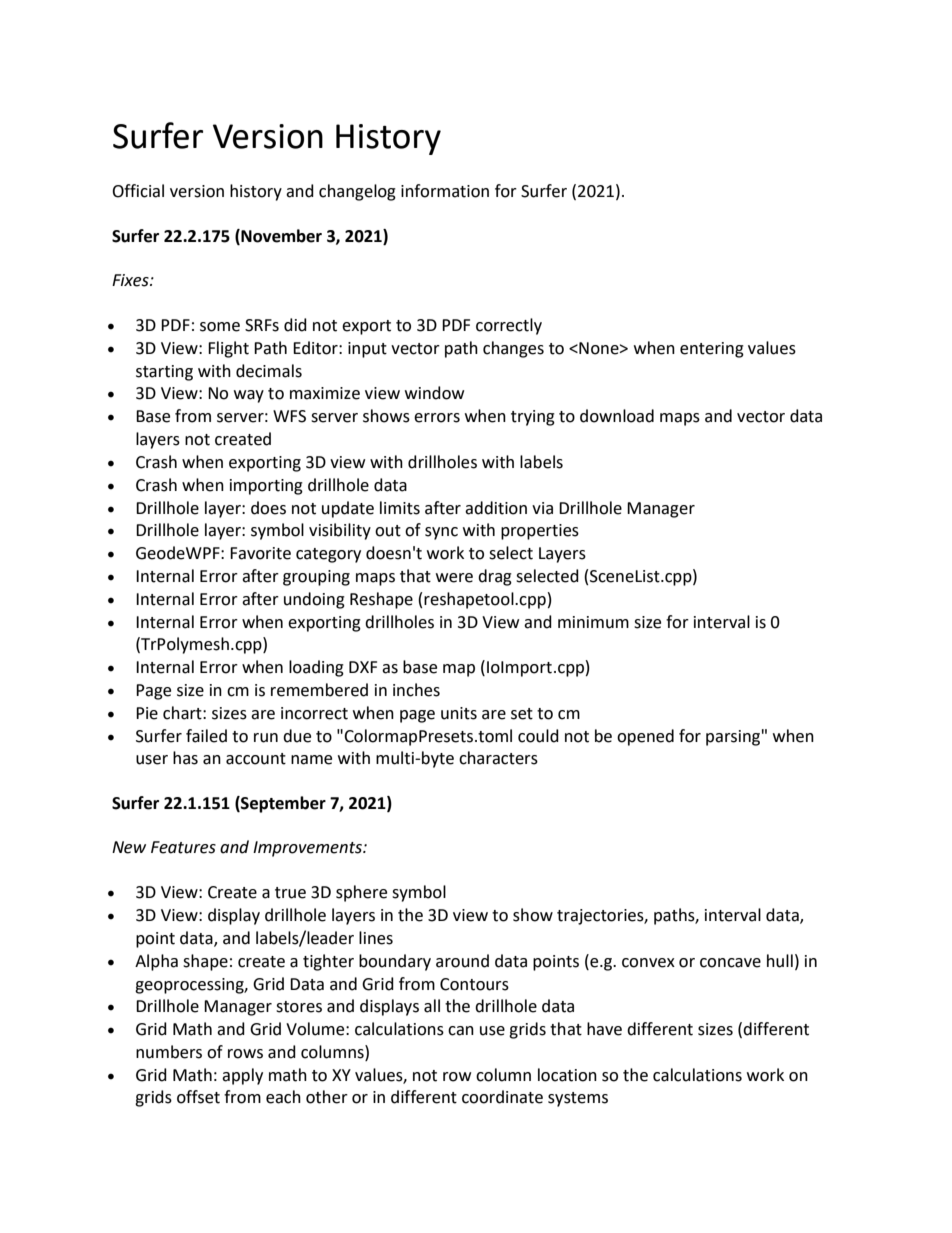 The height and width of the screenshot is (1233, 952). Describe the element at coordinates (183, 847) in the screenshot. I see `Features` at that location.
